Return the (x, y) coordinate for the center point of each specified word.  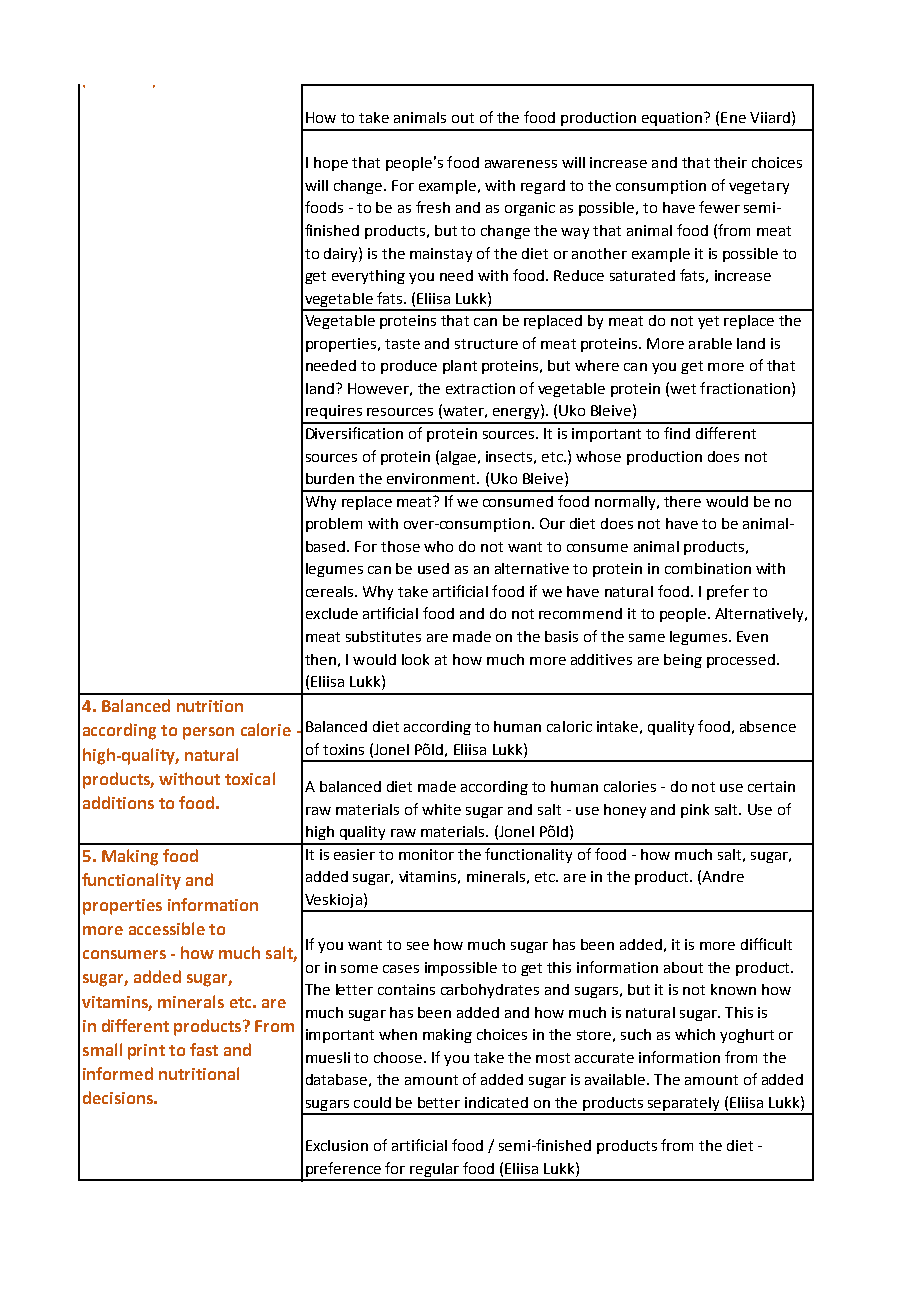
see (418, 946)
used (433, 568)
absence (768, 726)
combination (708, 568)
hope (331, 164)
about (683, 967)
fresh (433, 207)
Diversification (354, 433)
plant (460, 367)
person (208, 733)
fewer (719, 207)
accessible (167, 928)
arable (710, 343)
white (441, 809)
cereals (331, 591)
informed (118, 1073)
